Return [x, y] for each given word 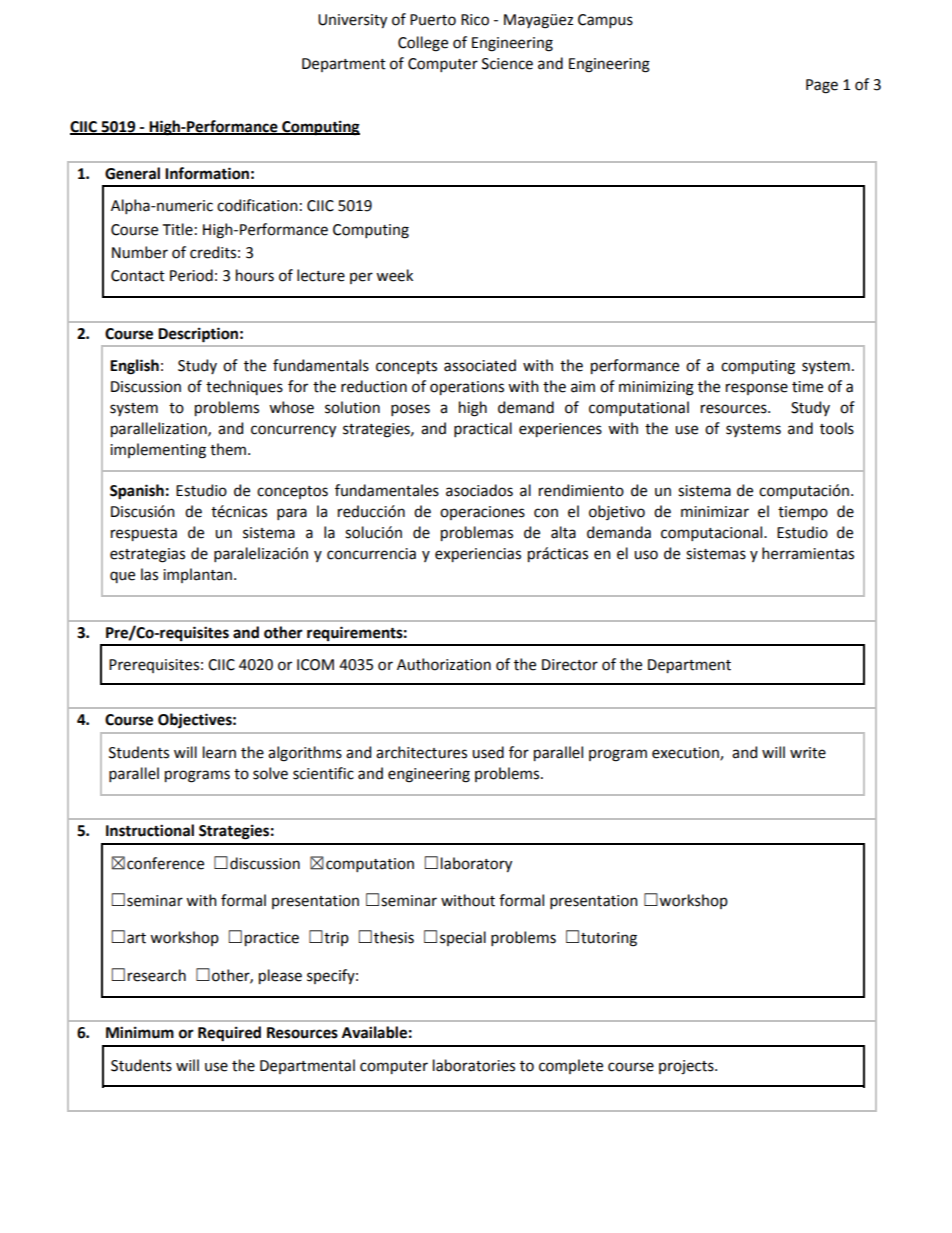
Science [507, 64]
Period [191, 275]
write [808, 753]
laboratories [474, 1065]
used [488, 752]
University [352, 21]
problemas [477, 533]
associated [480, 365]
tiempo [803, 513]
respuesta [144, 534]
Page [822, 86]
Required [229, 1034]
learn [219, 752]
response [757, 389]
